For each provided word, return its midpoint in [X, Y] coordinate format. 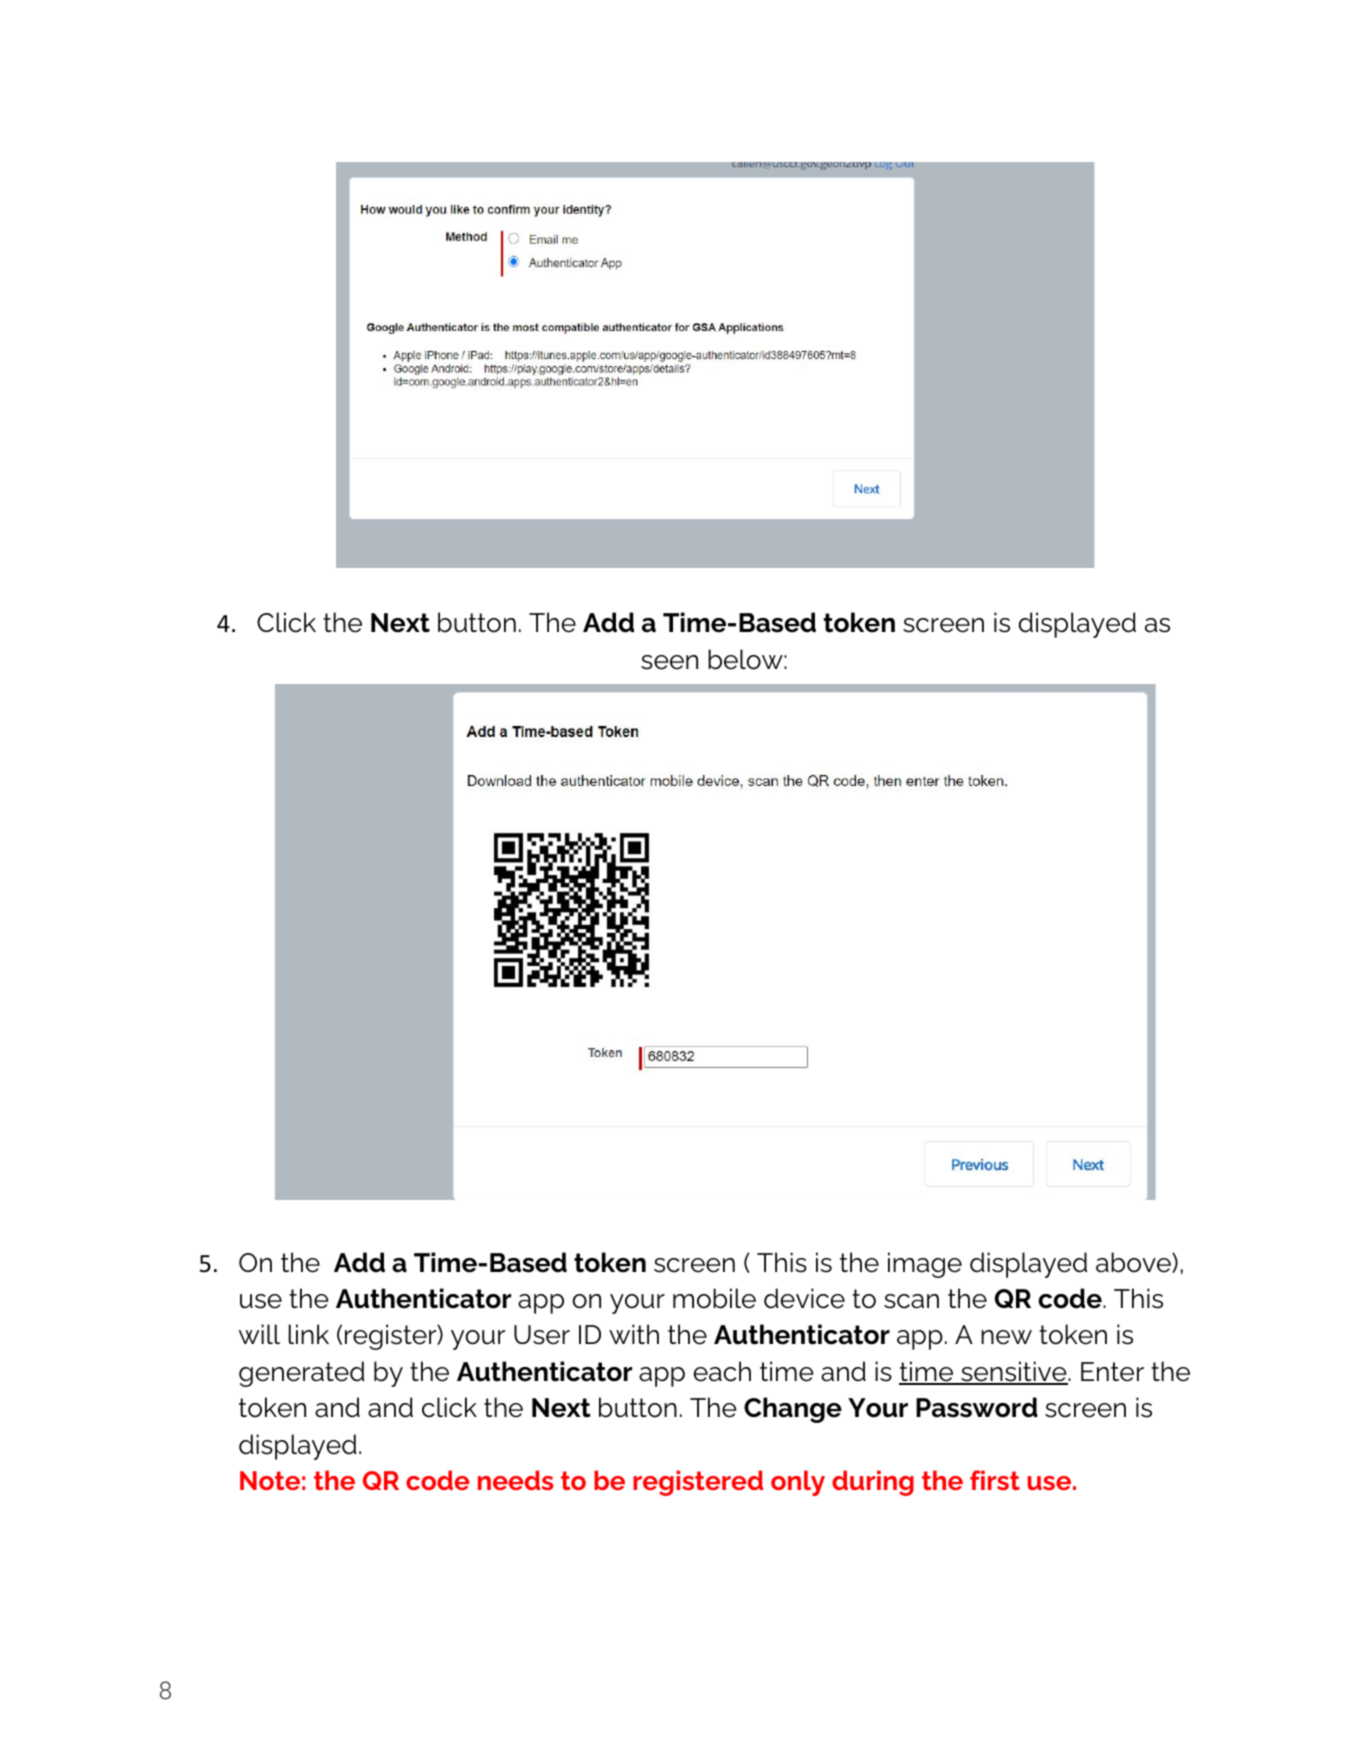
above [1134, 1262]
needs [515, 1480]
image [925, 1265]
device [804, 1298]
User [542, 1335]
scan [911, 1301]
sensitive [1014, 1372]
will [259, 1334]
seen [669, 662]
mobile [714, 1298]
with [634, 1334]
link [309, 1334]
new [1006, 1337]
